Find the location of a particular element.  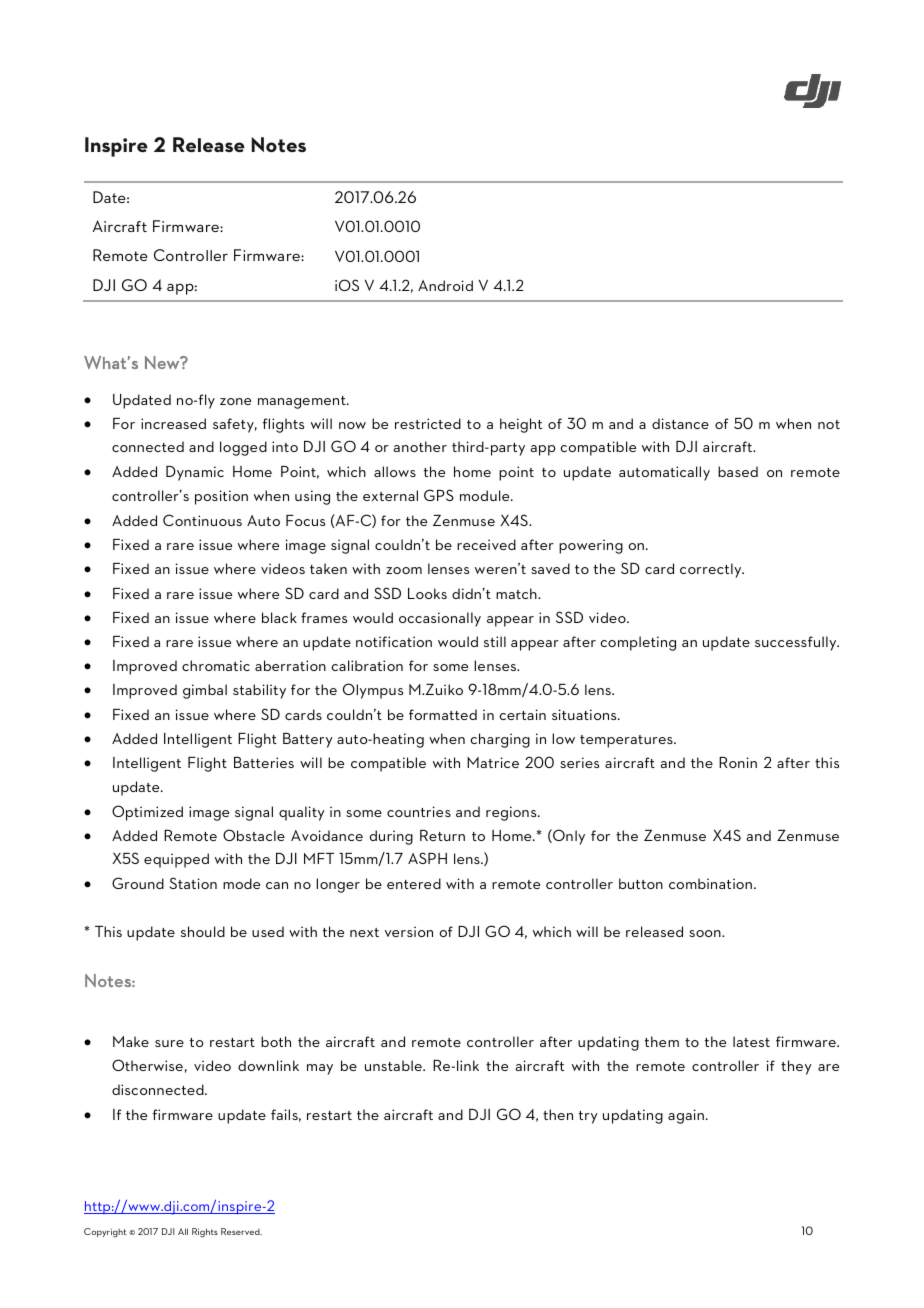

Rights is located at coordinates (205, 1233).
